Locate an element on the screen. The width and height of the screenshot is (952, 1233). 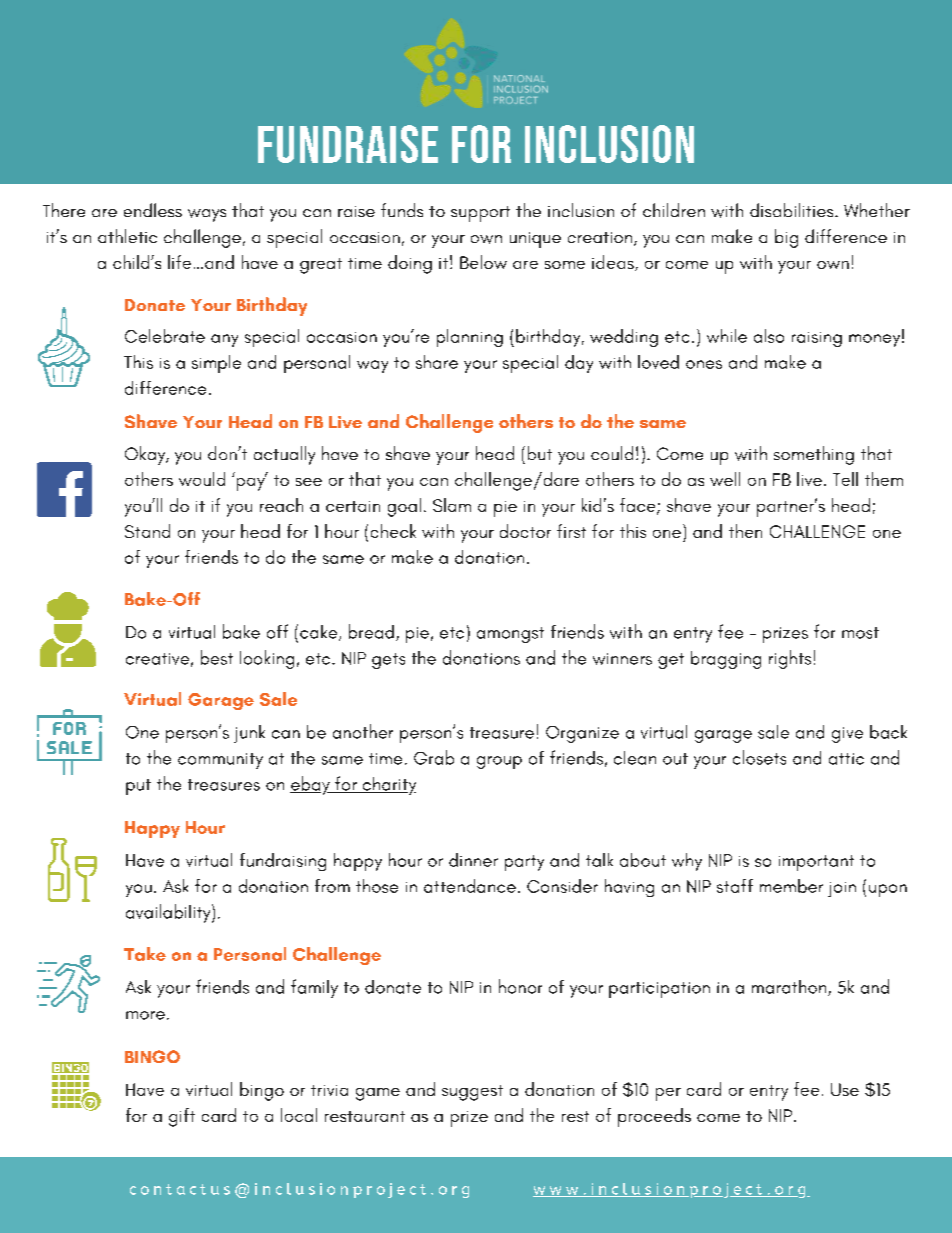
would is located at coordinates (202, 479).
